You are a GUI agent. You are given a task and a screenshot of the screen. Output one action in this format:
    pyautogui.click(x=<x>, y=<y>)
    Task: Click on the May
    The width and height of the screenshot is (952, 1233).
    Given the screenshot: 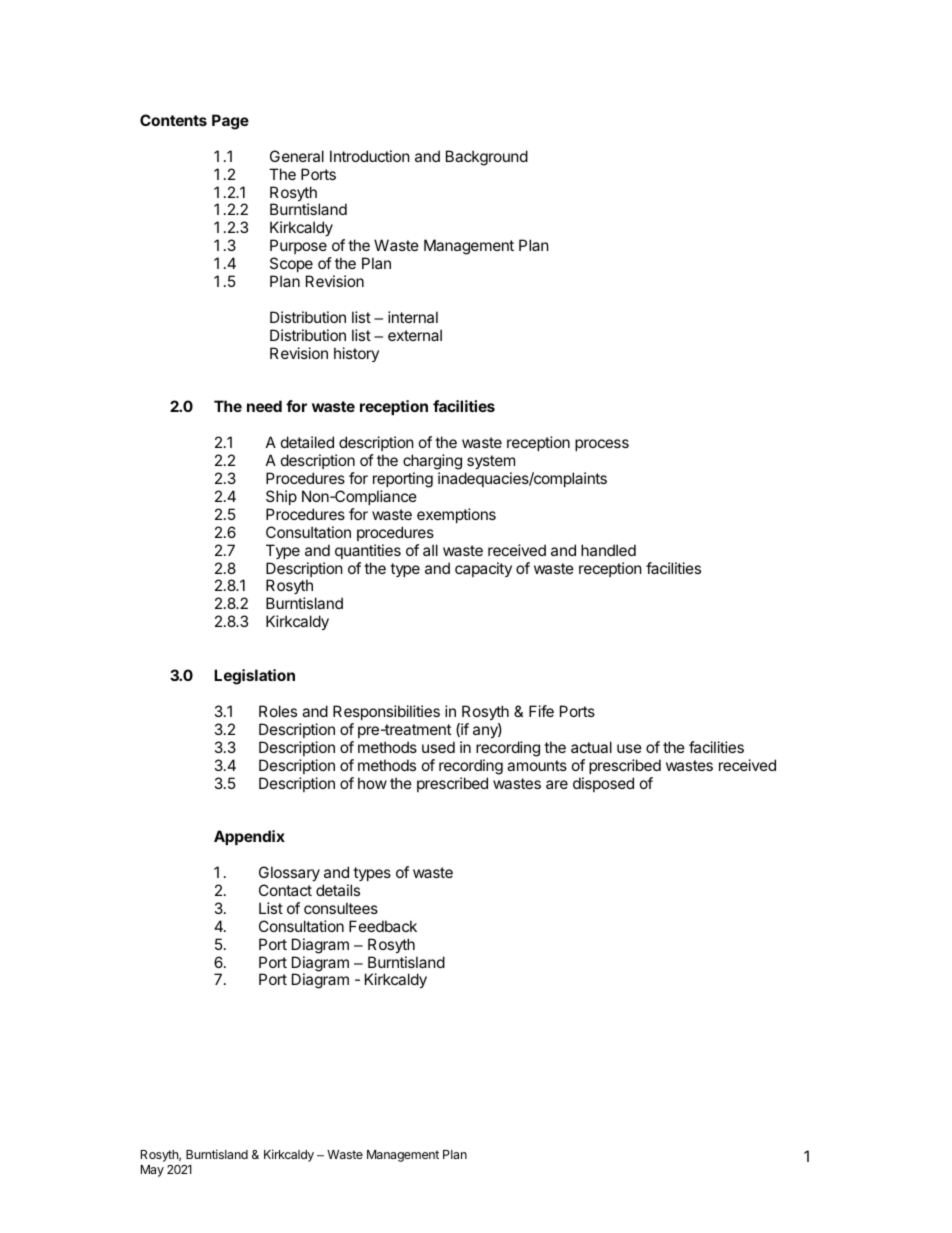 What is the action you would take?
    pyautogui.click(x=152, y=1171)
